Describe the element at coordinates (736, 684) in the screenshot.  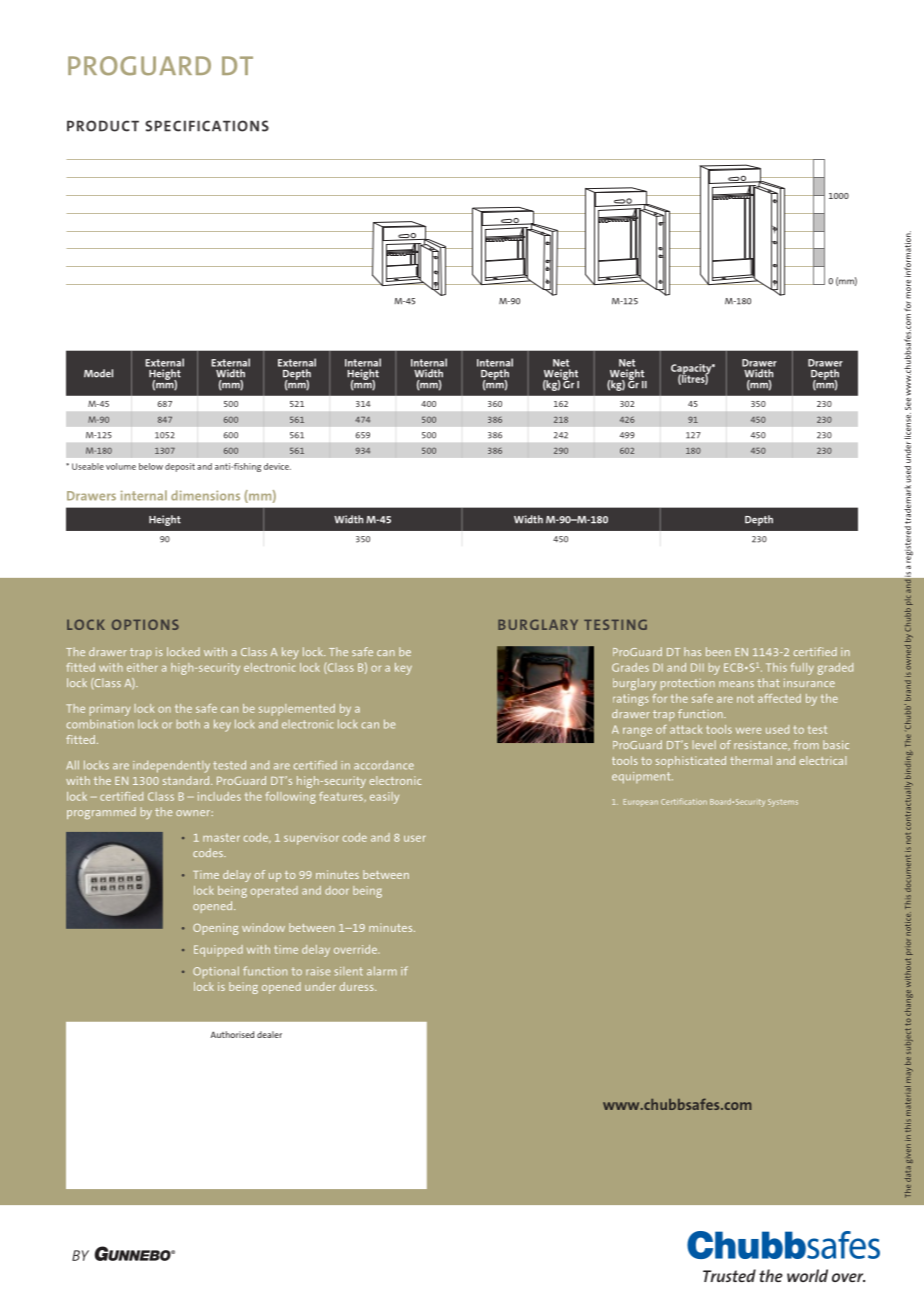
I see `means` at that location.
